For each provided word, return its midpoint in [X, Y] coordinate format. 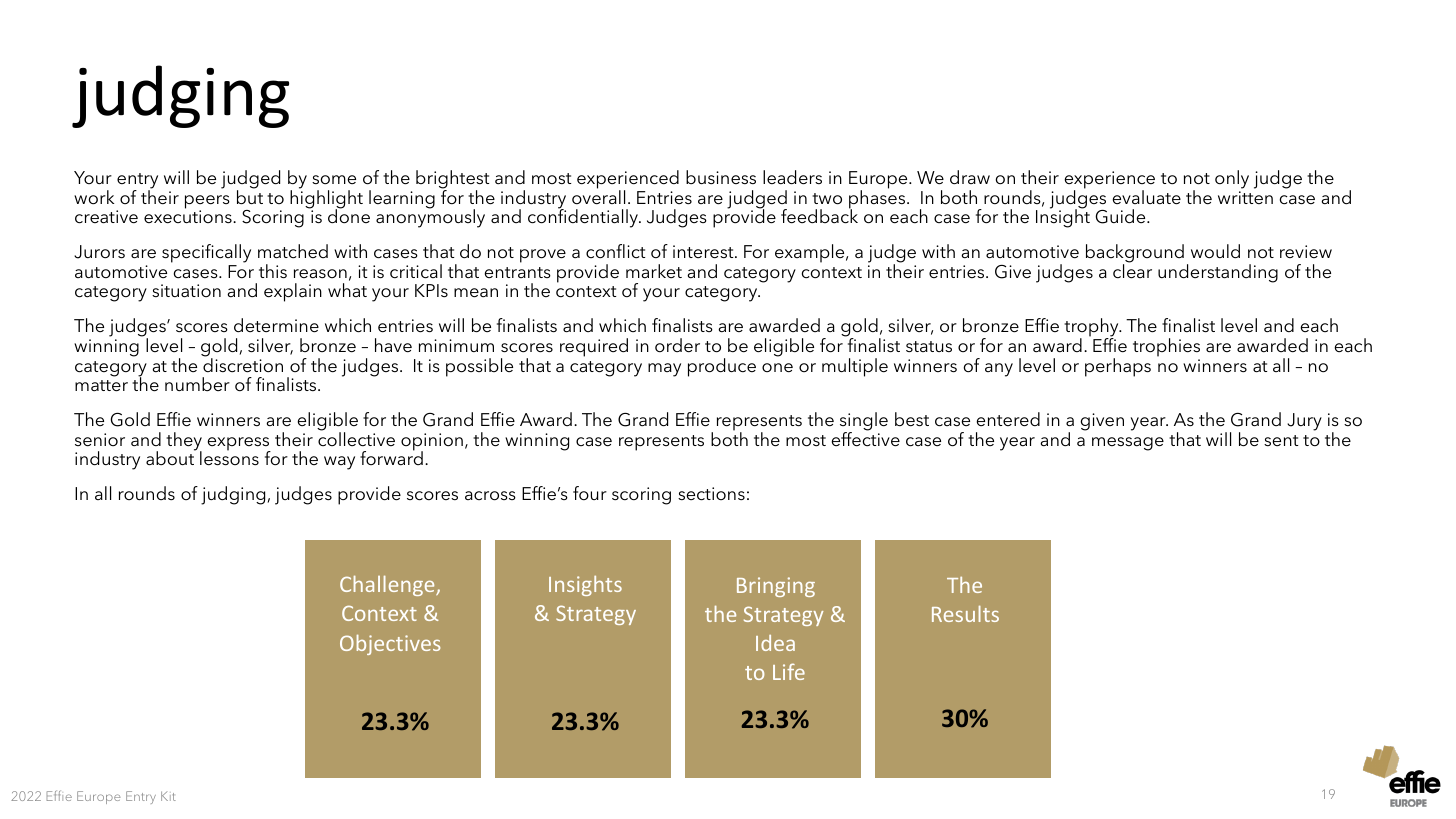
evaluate [1146, 197]
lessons [229, 458]
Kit [168, 796]
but [250, 196]
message [1128, 444]
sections [711, 494]
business [721, 177]
